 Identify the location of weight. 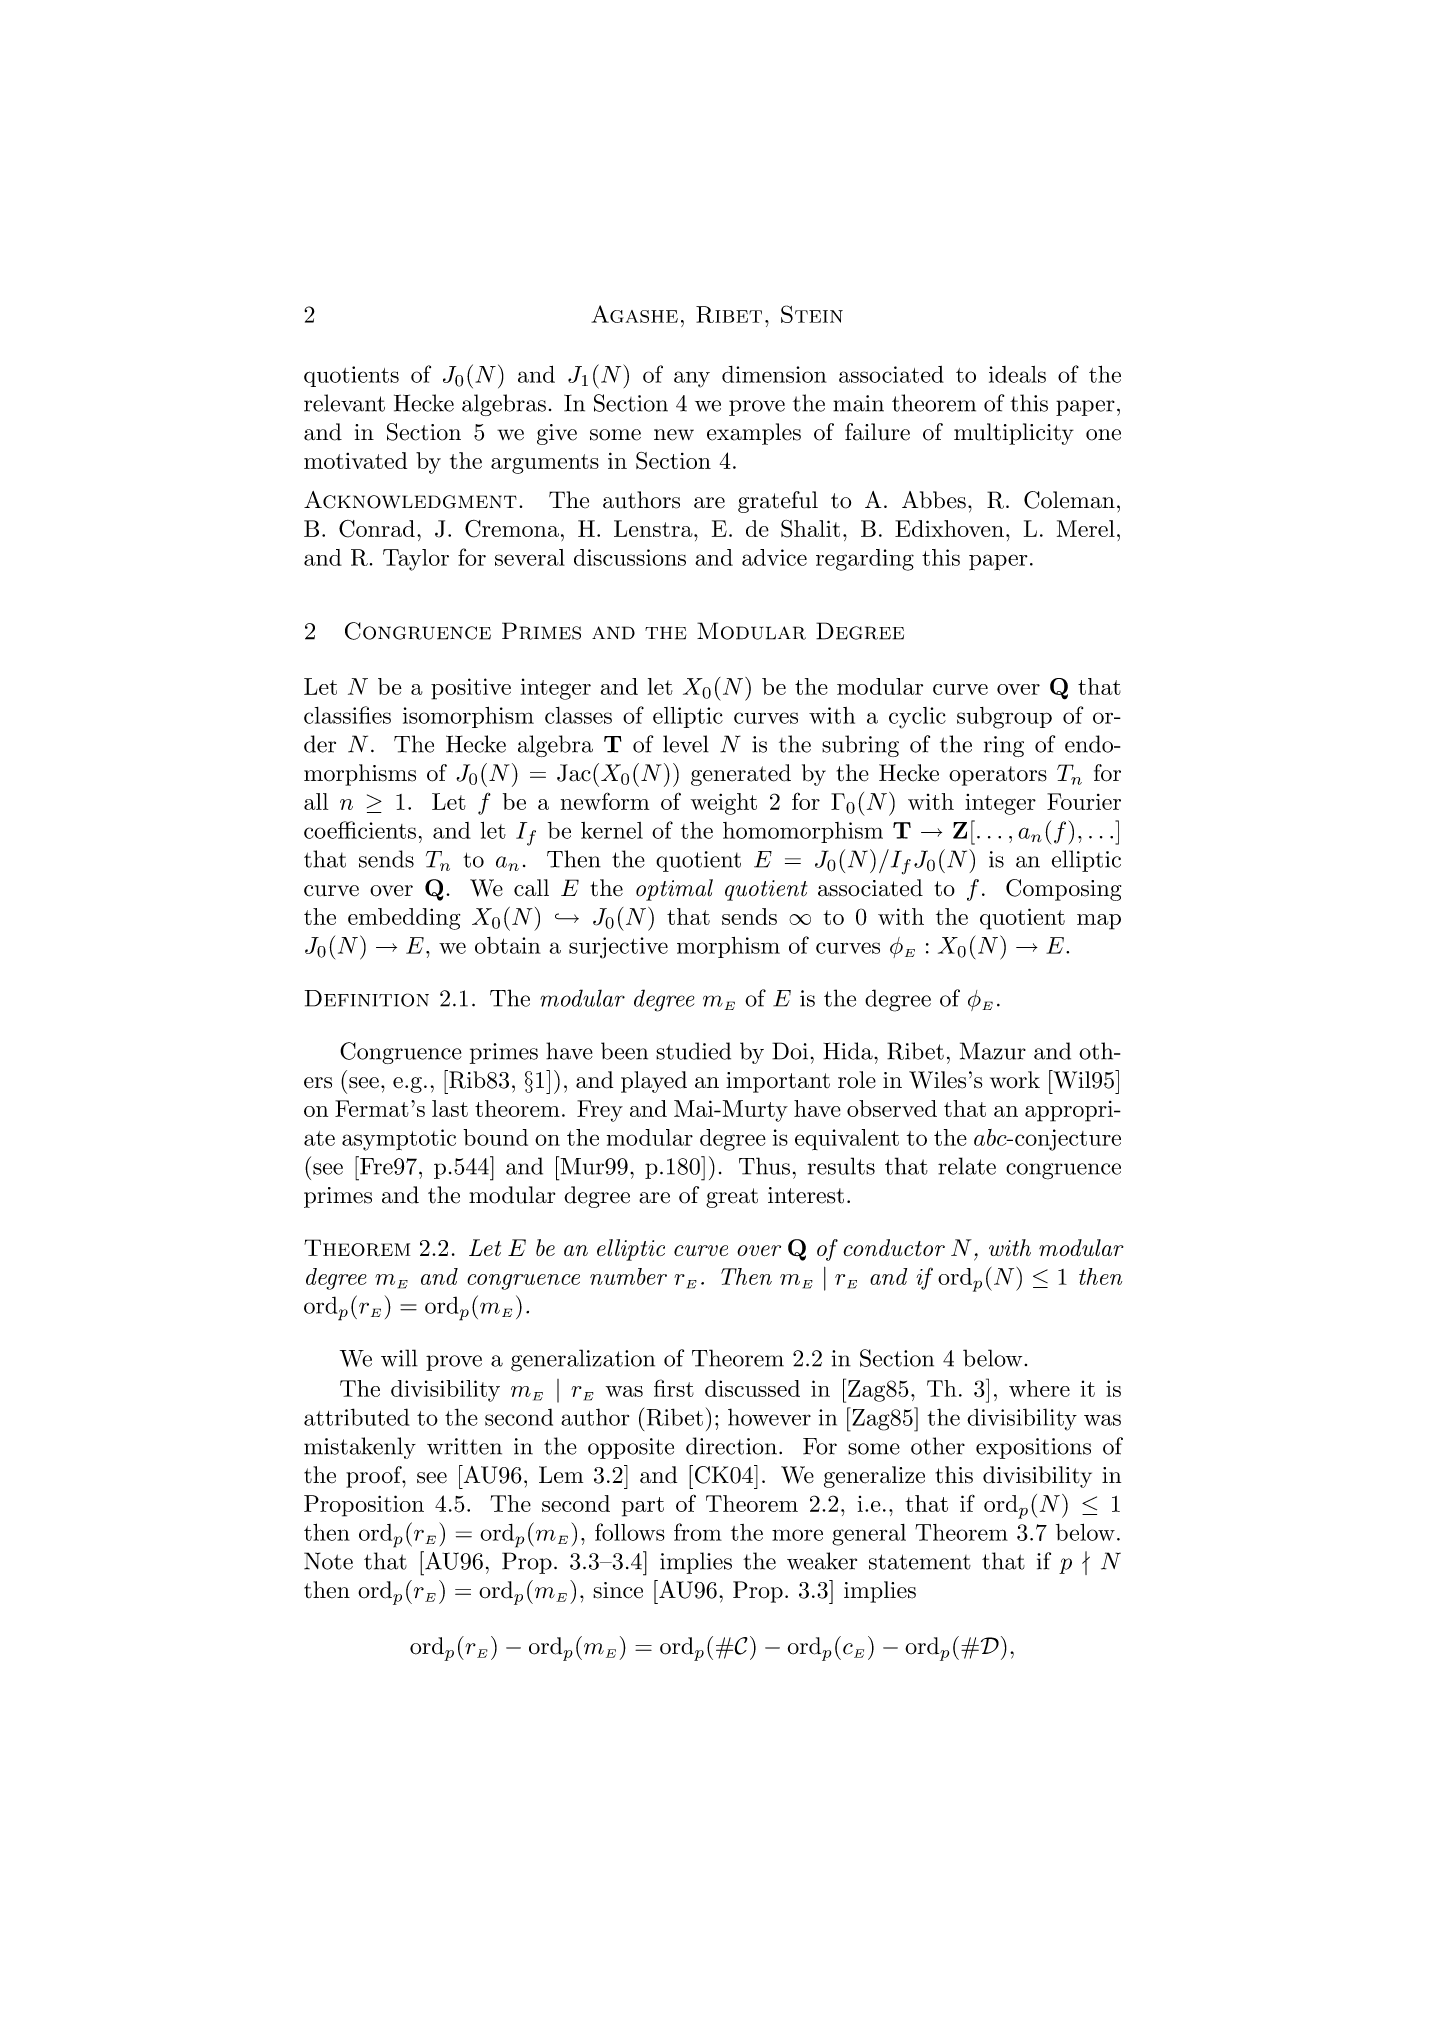
(724, 804).
